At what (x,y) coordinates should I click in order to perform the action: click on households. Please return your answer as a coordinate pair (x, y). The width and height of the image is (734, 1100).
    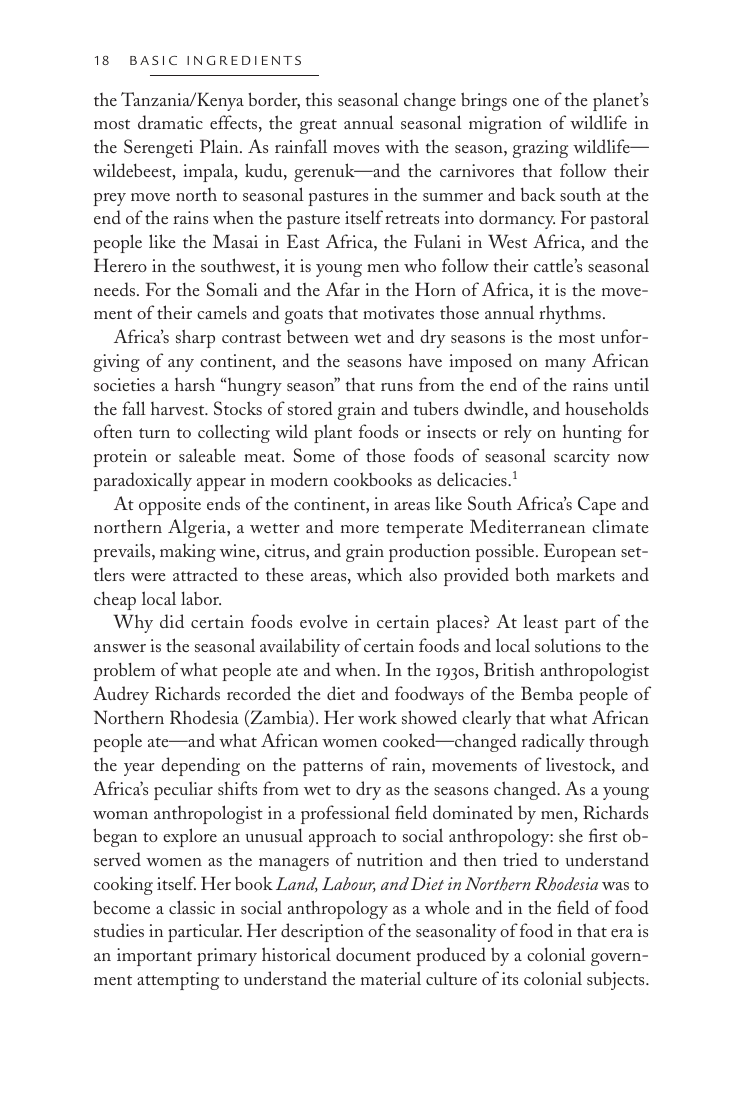
    Looking at the image, I should click on (606, 408).
